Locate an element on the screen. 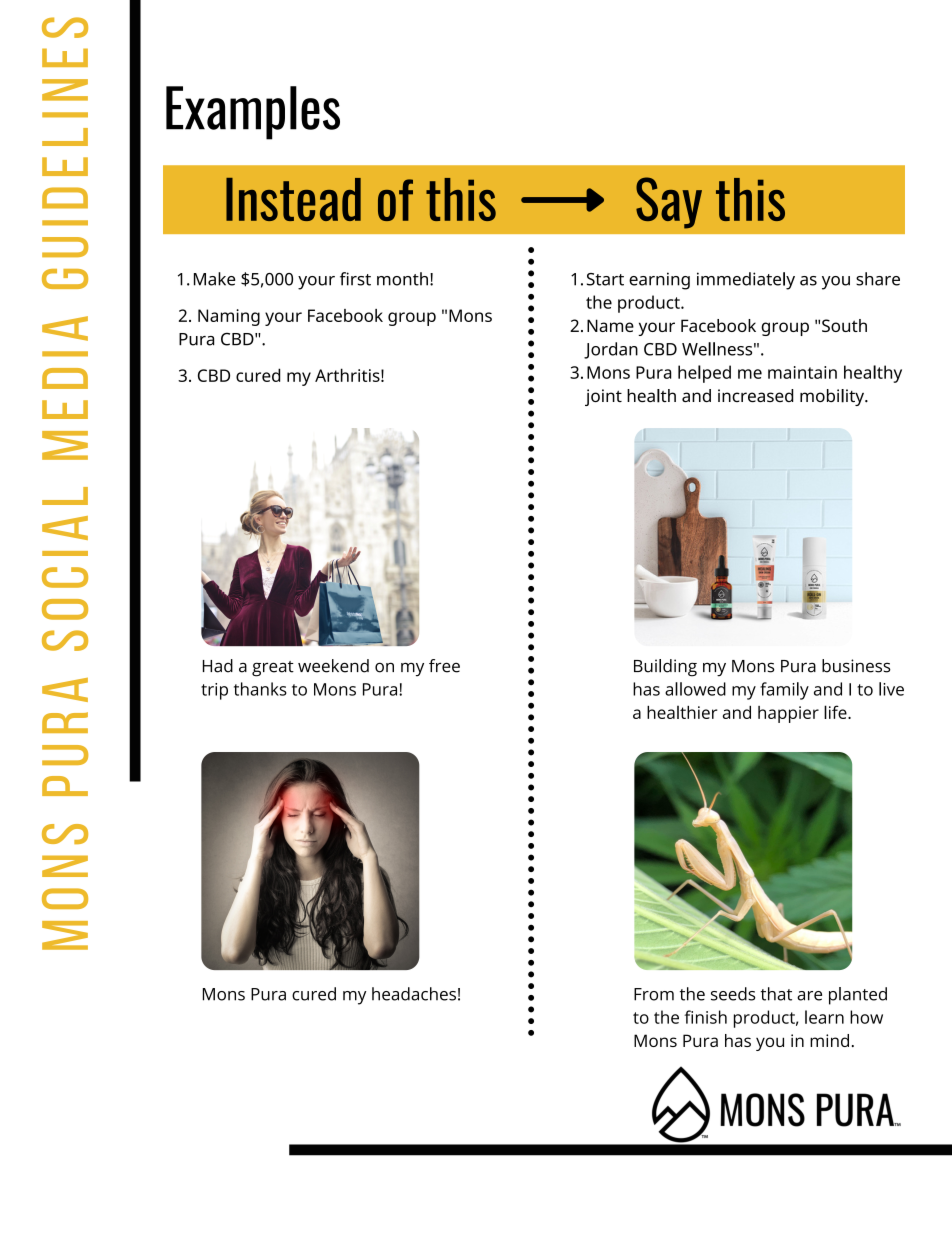 The height and width of the screenshot is (1233, 952). thanks is located at coordinates (260, 689).
